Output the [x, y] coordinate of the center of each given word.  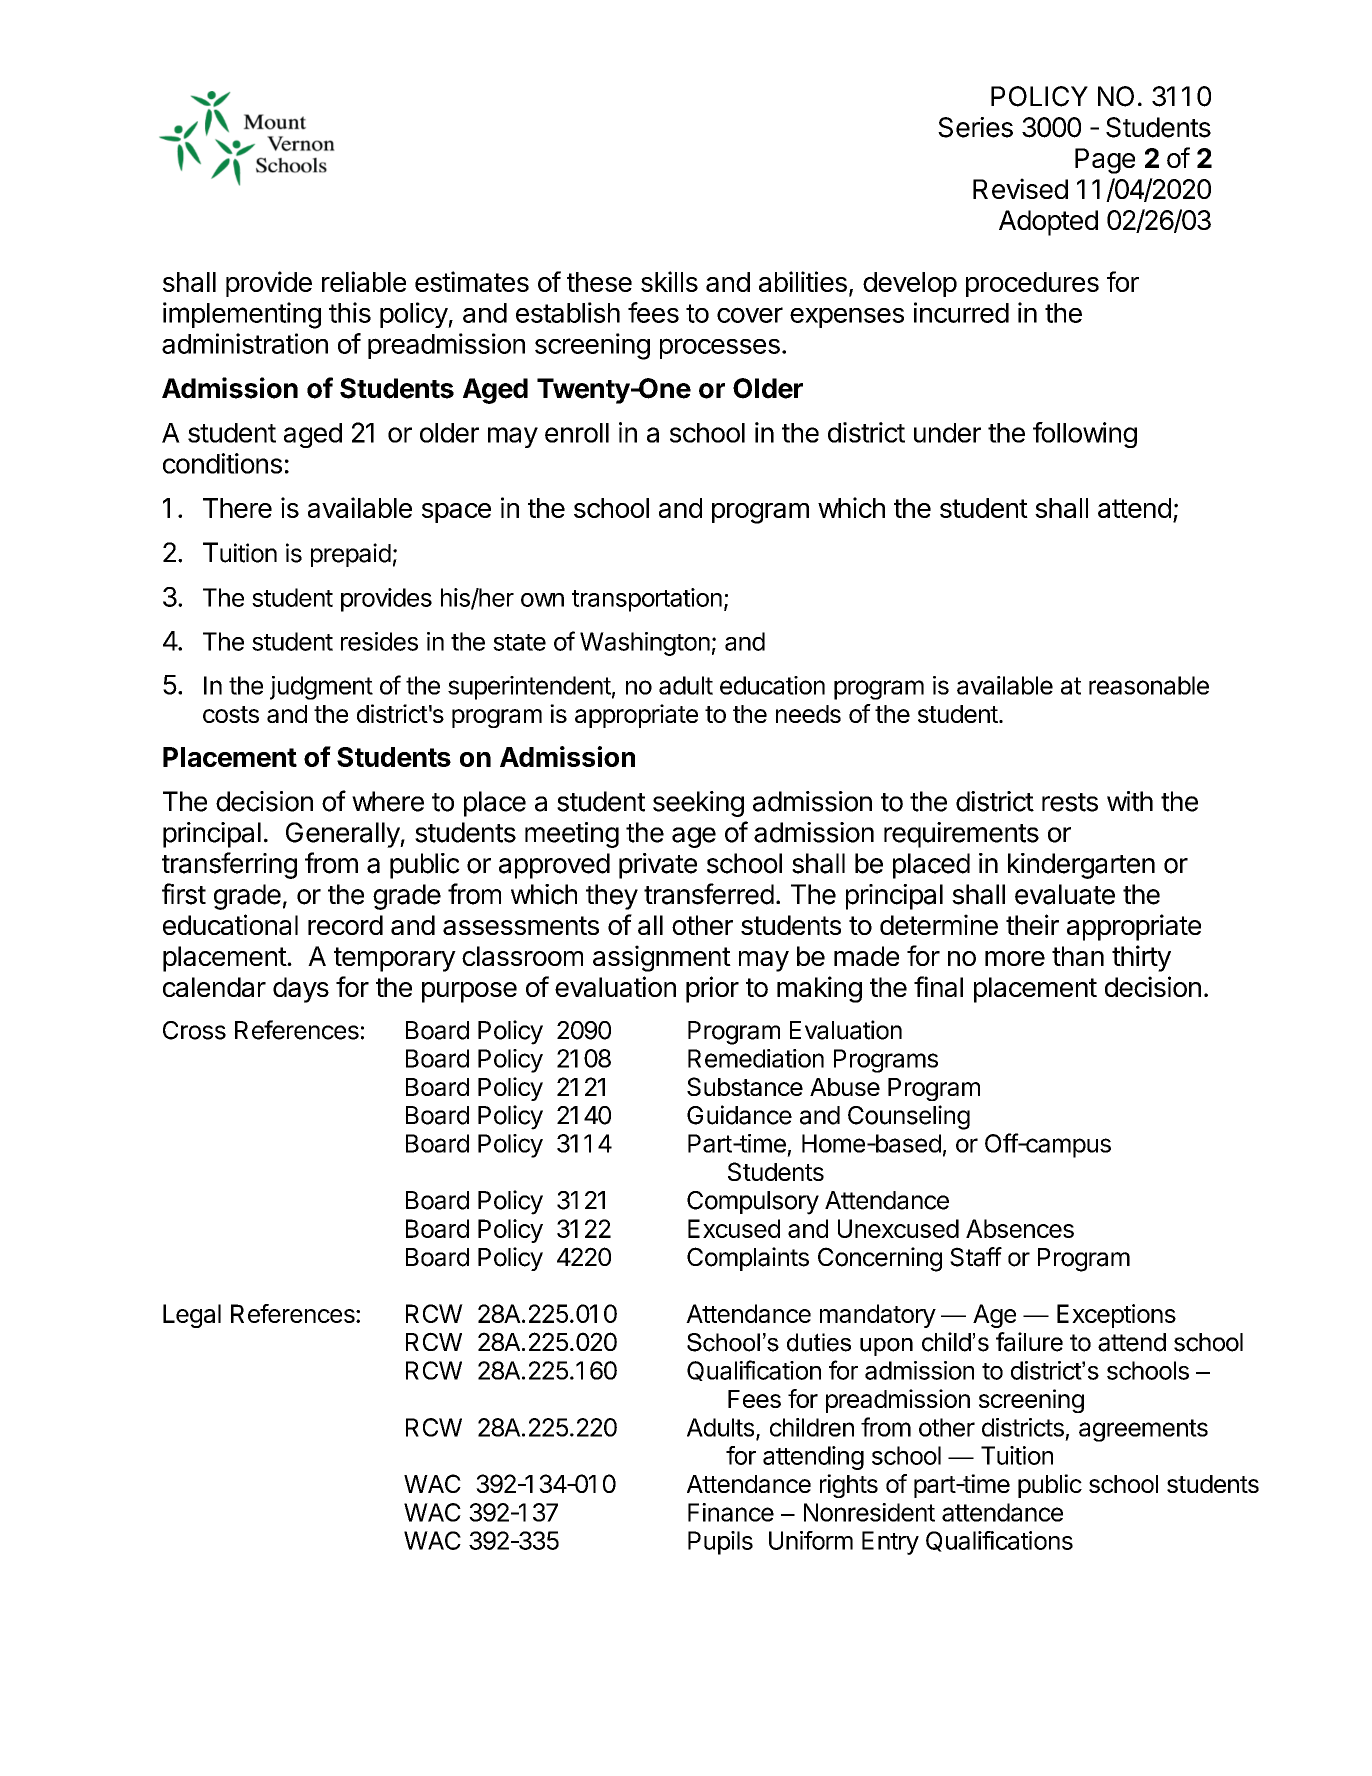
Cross [194, 1030]
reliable [364, 281]
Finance [731, 1512]
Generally [343, 835]
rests [1070, 802]
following [1085, 435]
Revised [1020, 188]
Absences [1020, 1228]
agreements [1143, 1430]
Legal [192, 1316]
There [237, 508]
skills [669, 281]
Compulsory [753, 1203]
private [658, 866]
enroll [577, 433]
